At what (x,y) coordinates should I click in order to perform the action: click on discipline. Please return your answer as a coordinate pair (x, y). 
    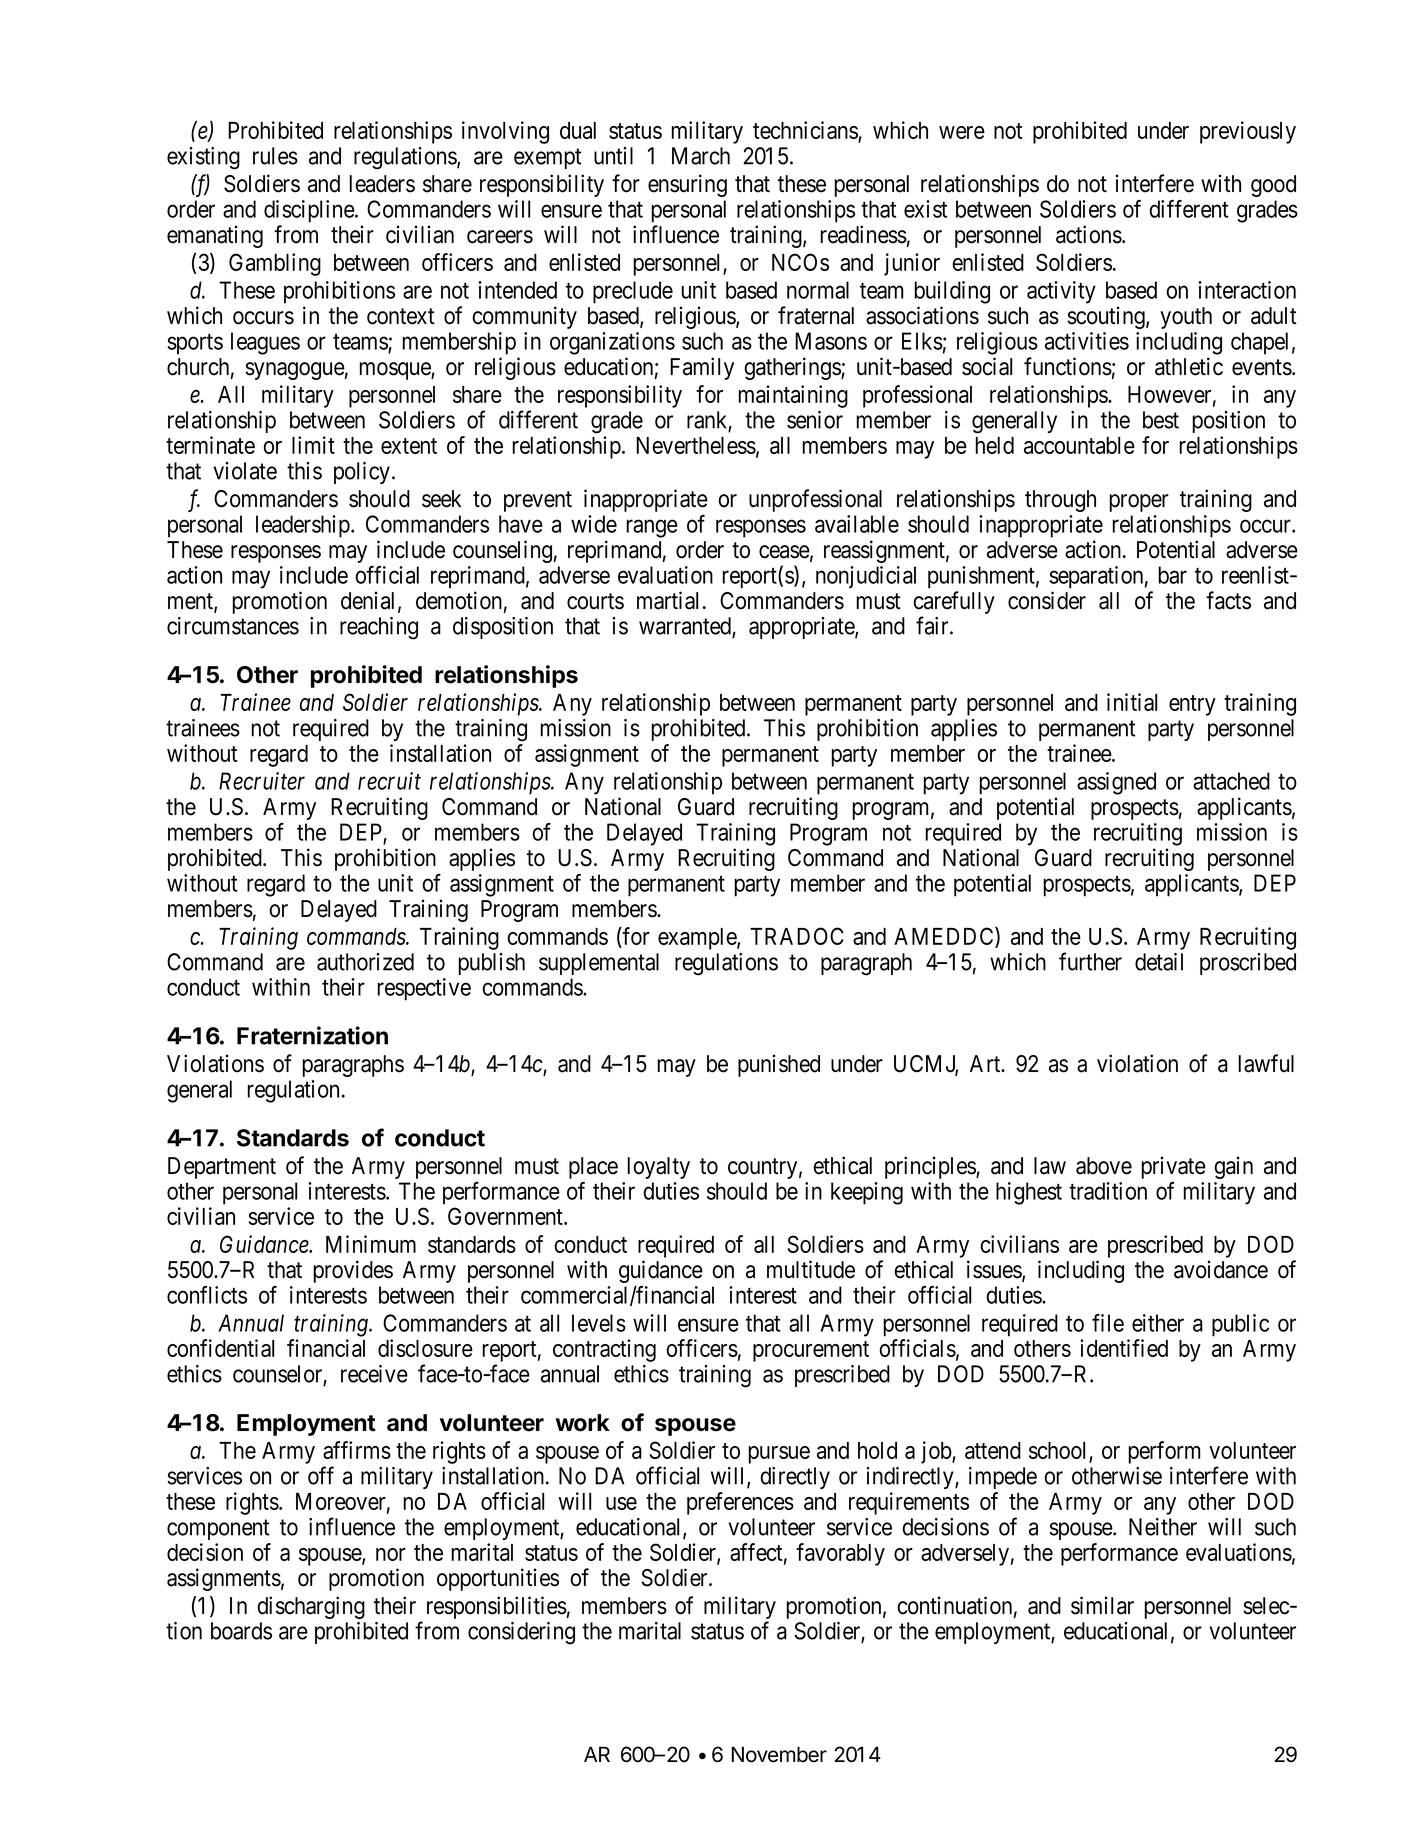
    Looking at the image, I should click on (310, 211).
